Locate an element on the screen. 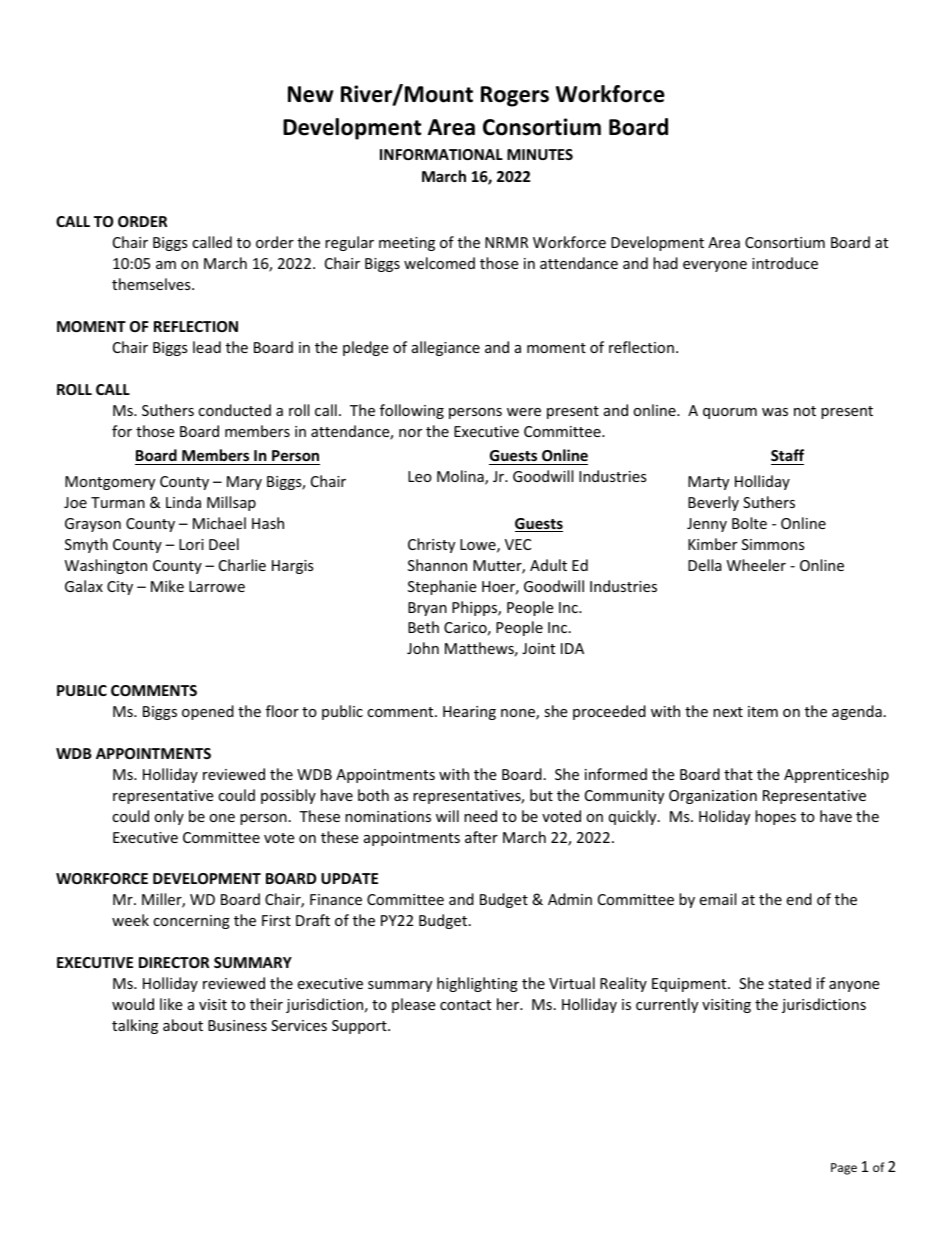 Image resolution: width=952 pixels, height=1233 pixels. introduce is located at coordinates (785, 263).
